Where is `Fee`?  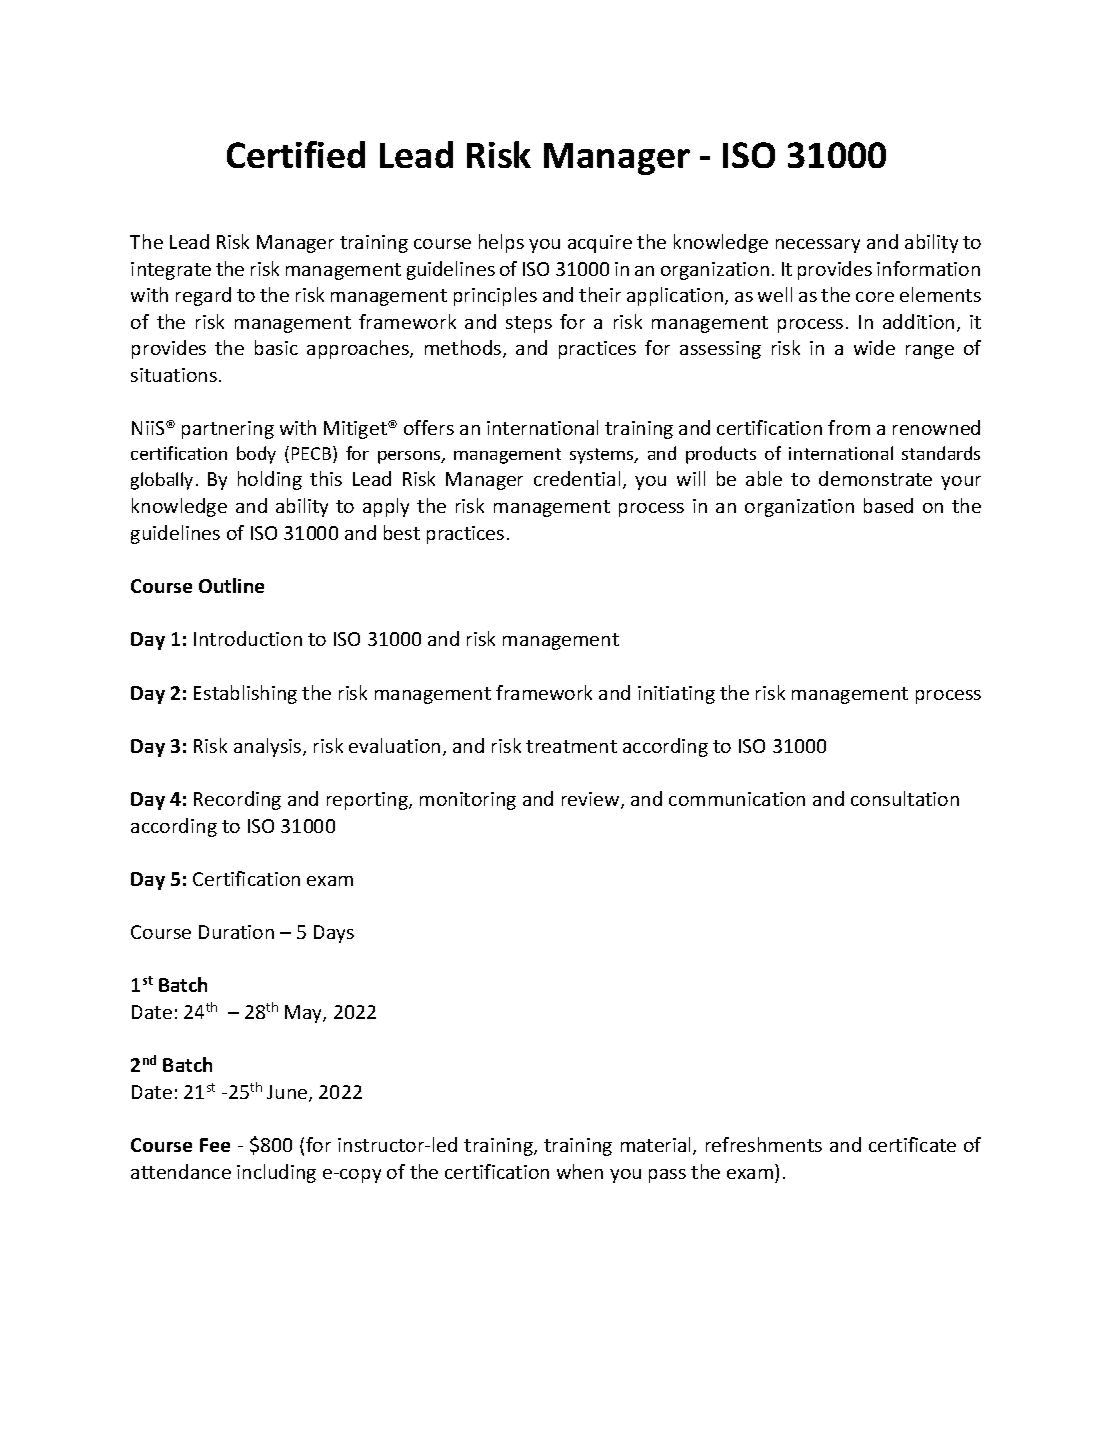
Fee is located at coordinates (215, 1145).
